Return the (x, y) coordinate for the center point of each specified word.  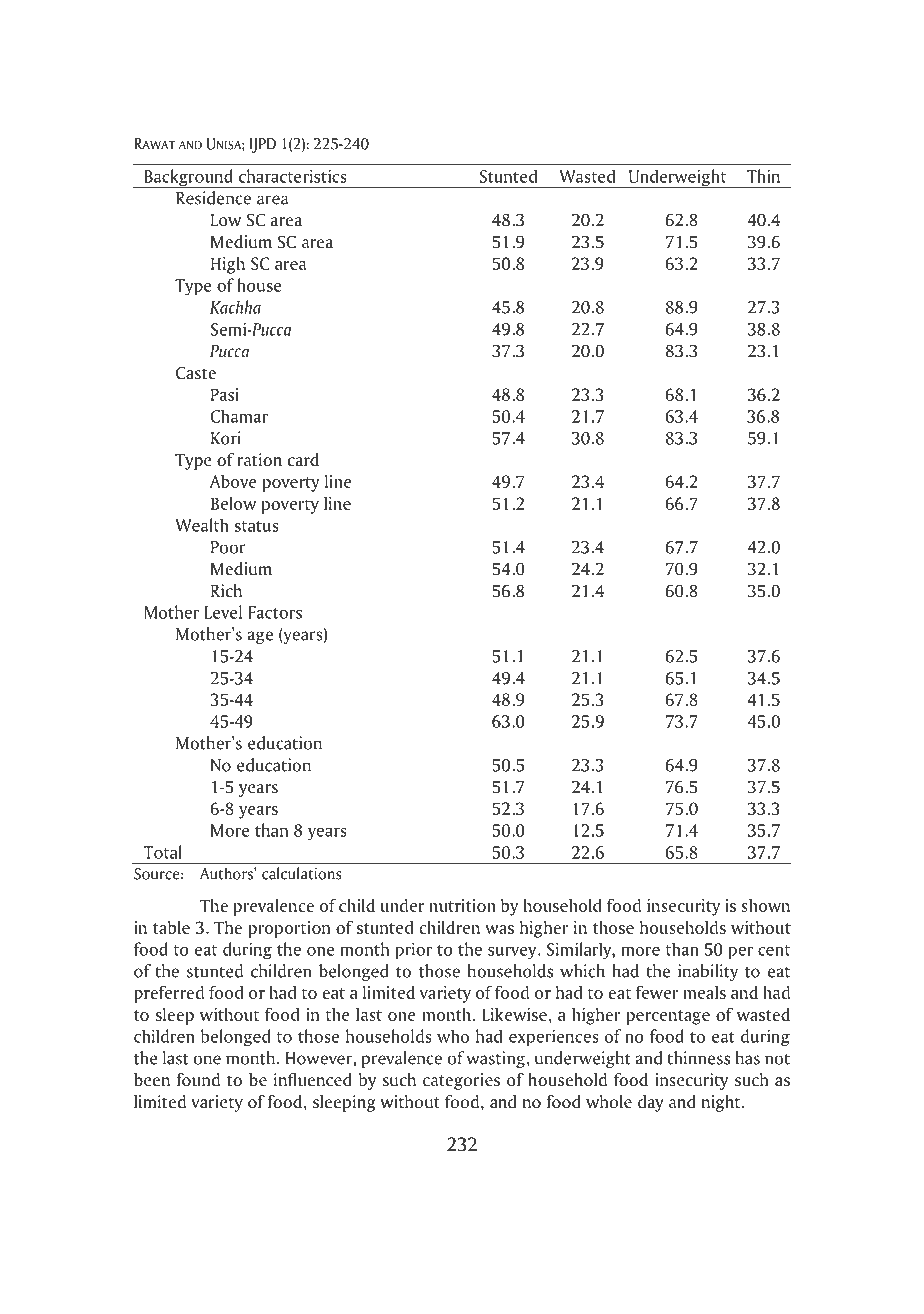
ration (260, 460)
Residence (213, 198)
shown (765, 905)
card (303, 460)
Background (188, 178)
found (198, 1080)
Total (162, 852)
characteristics (293, 176)
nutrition (463, 905)
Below (233, 503)
